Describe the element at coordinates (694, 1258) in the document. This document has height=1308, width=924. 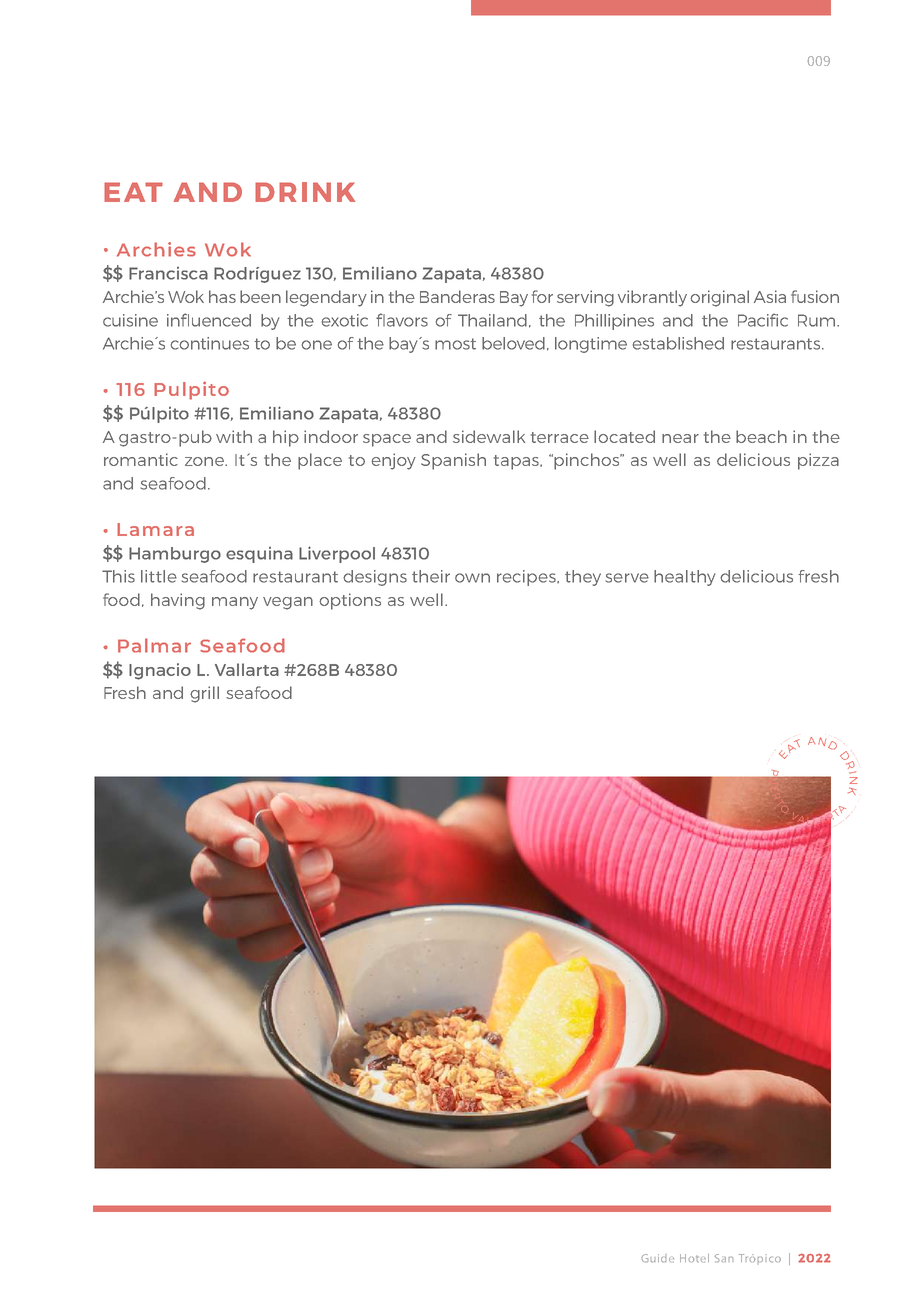
I see `Hotel` at that location.
